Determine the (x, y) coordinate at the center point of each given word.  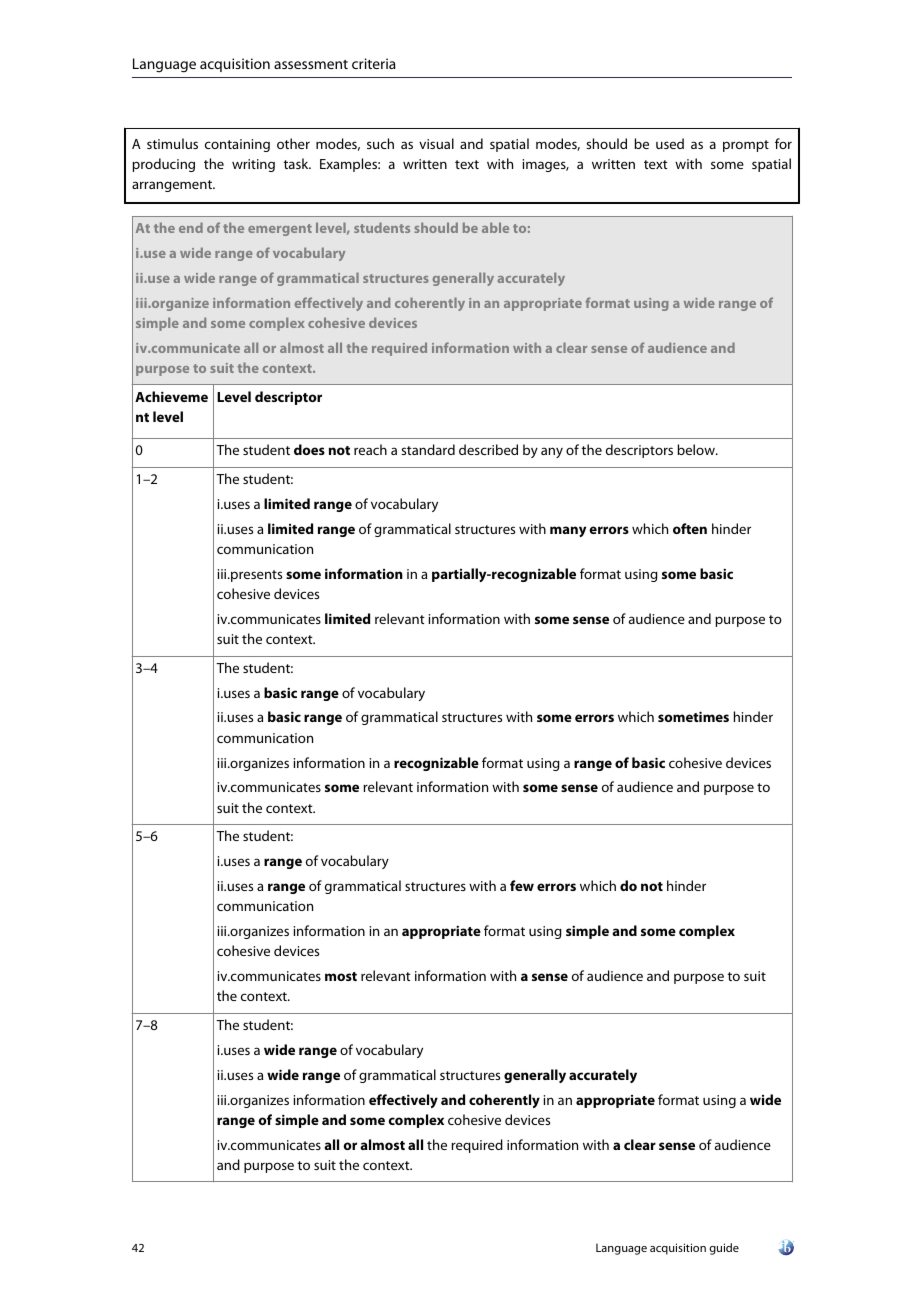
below (697, 449)
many (568, 531)
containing (237, 145)
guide (724, 1249)
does (309, 449)
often (690, 528)
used (670, 143)
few (522, 885)
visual (436, 143)
